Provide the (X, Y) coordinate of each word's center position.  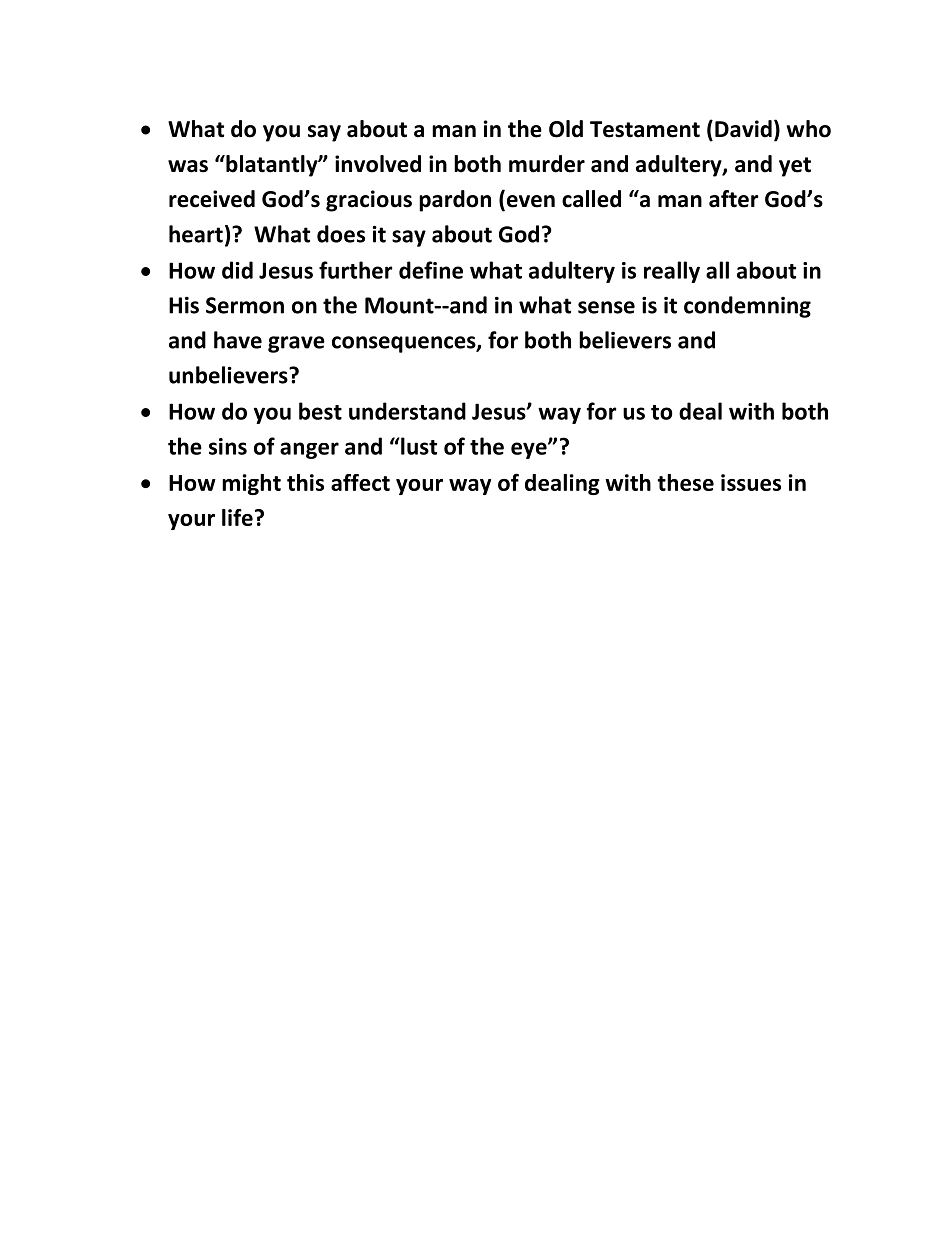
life (237, 517)
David (743, 129)
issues (751, 482)
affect (360, 482)
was (188, 166)
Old (566, 129)
